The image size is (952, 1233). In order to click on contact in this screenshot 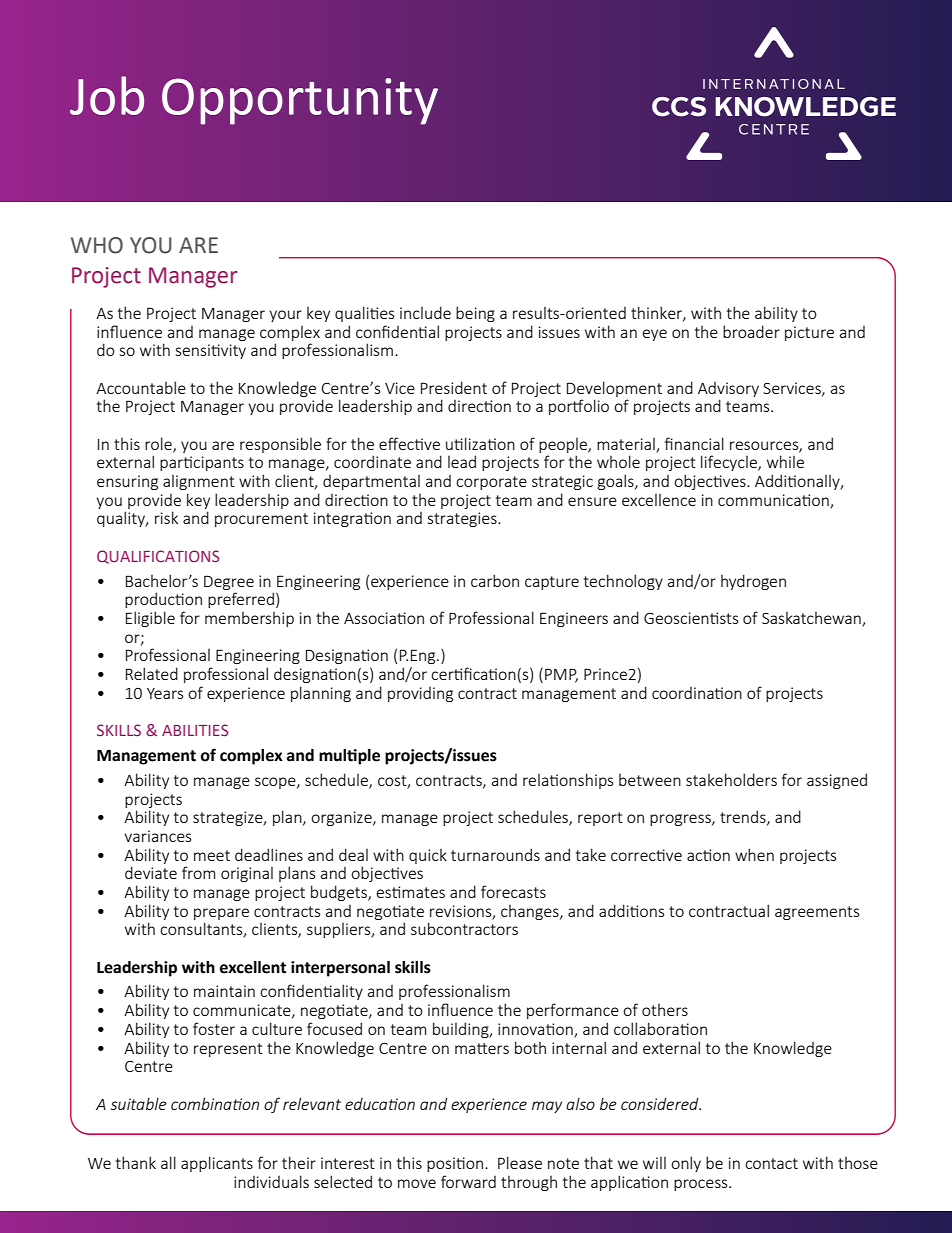, I will do `click(771, 1163)`.
